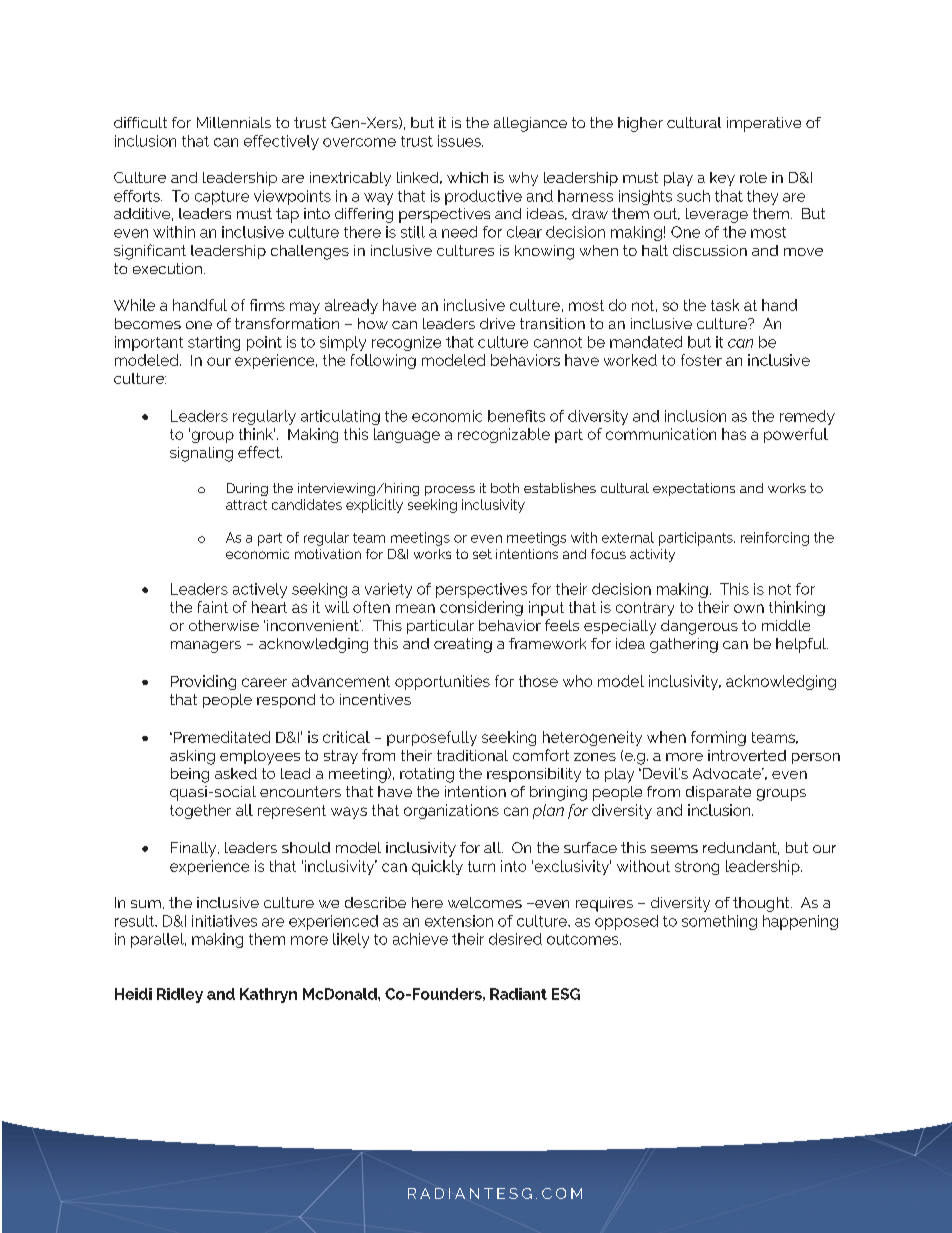 Image resolution: width=952 pixels, height=1233 pixels. Describe the element at coordinates (201, 454) in the screenshot. I see `signaling` at that location.
